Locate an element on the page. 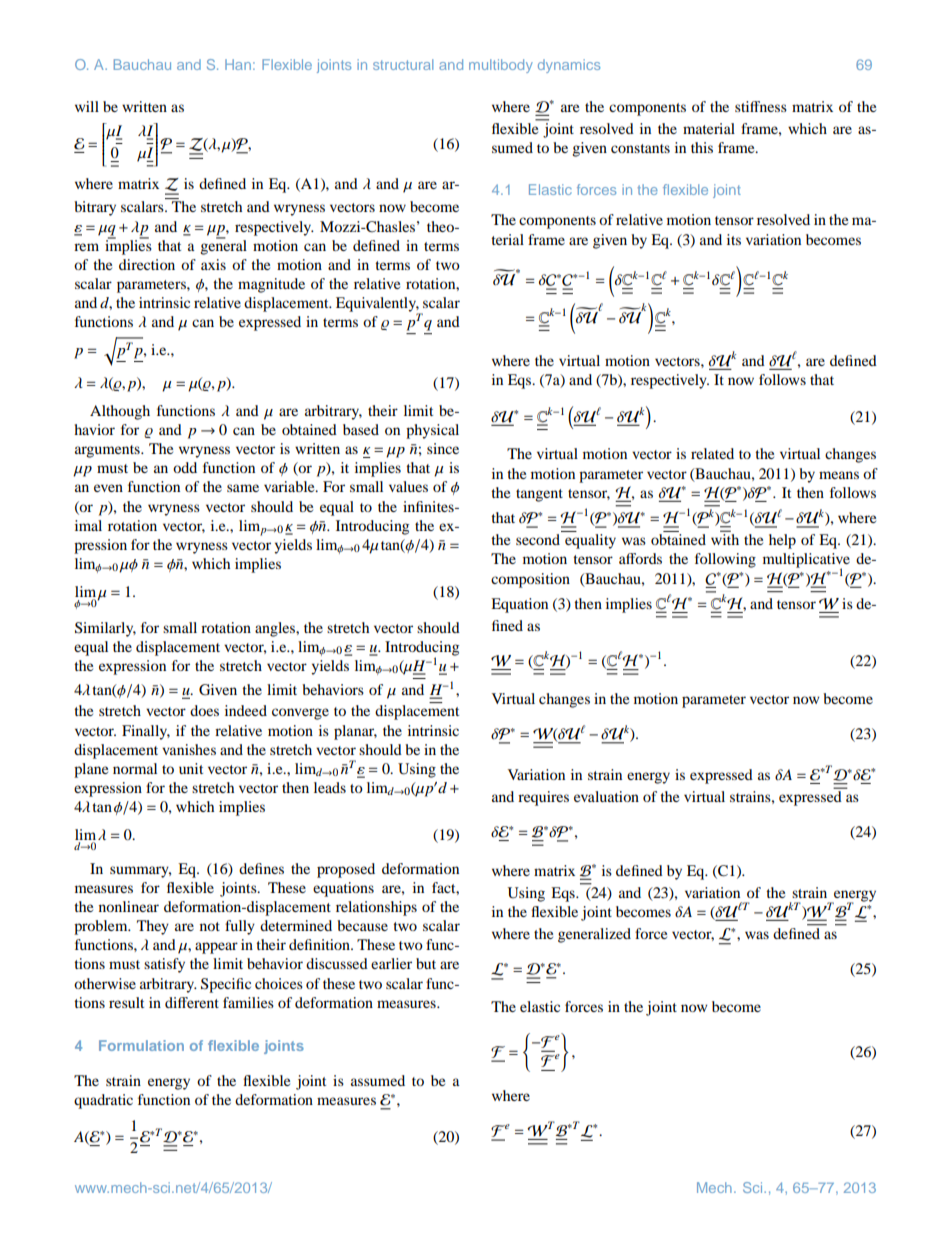  Although is located at coordinates (120, 412).
